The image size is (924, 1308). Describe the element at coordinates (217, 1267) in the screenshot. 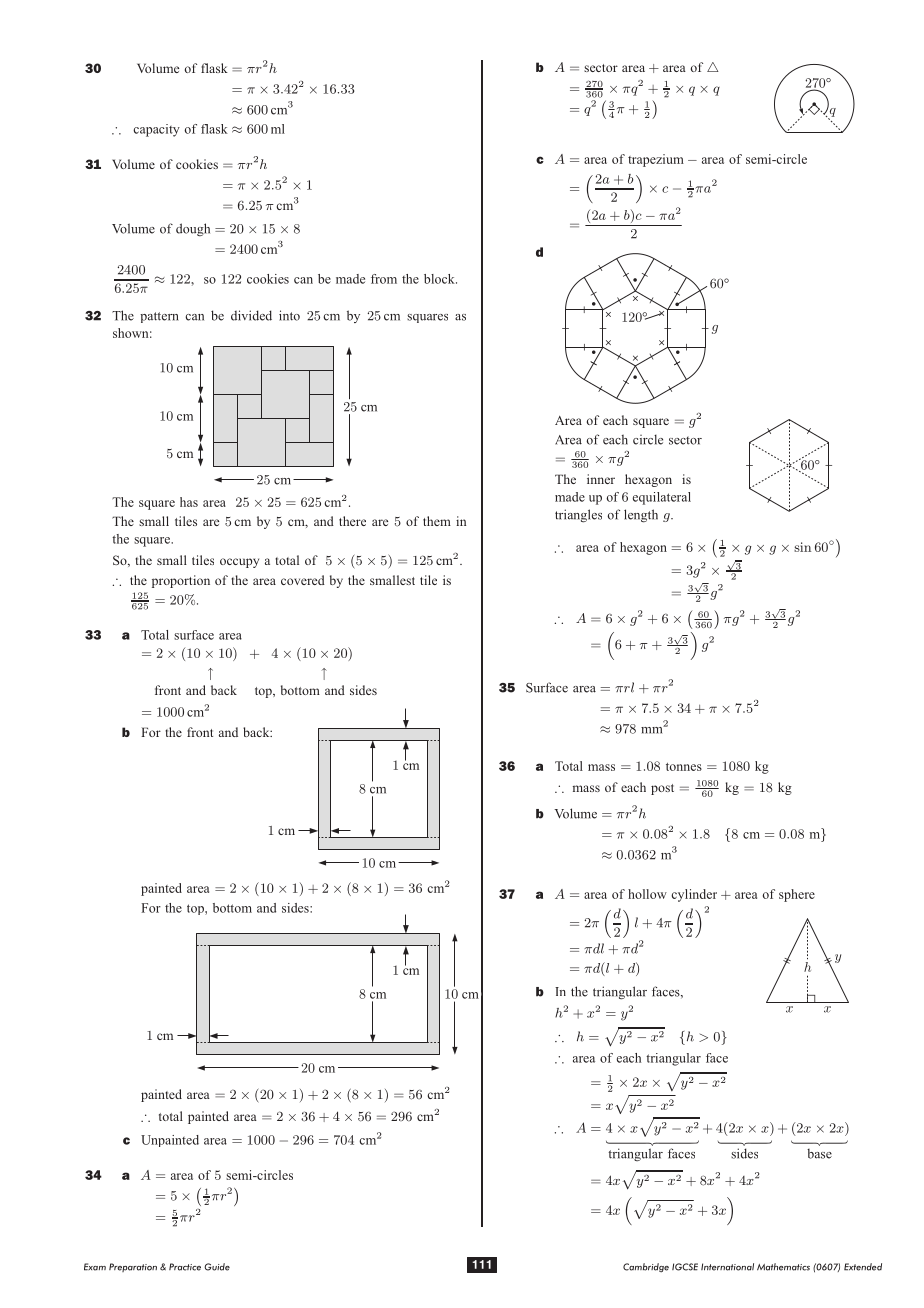

I see `Guide` at that location.
